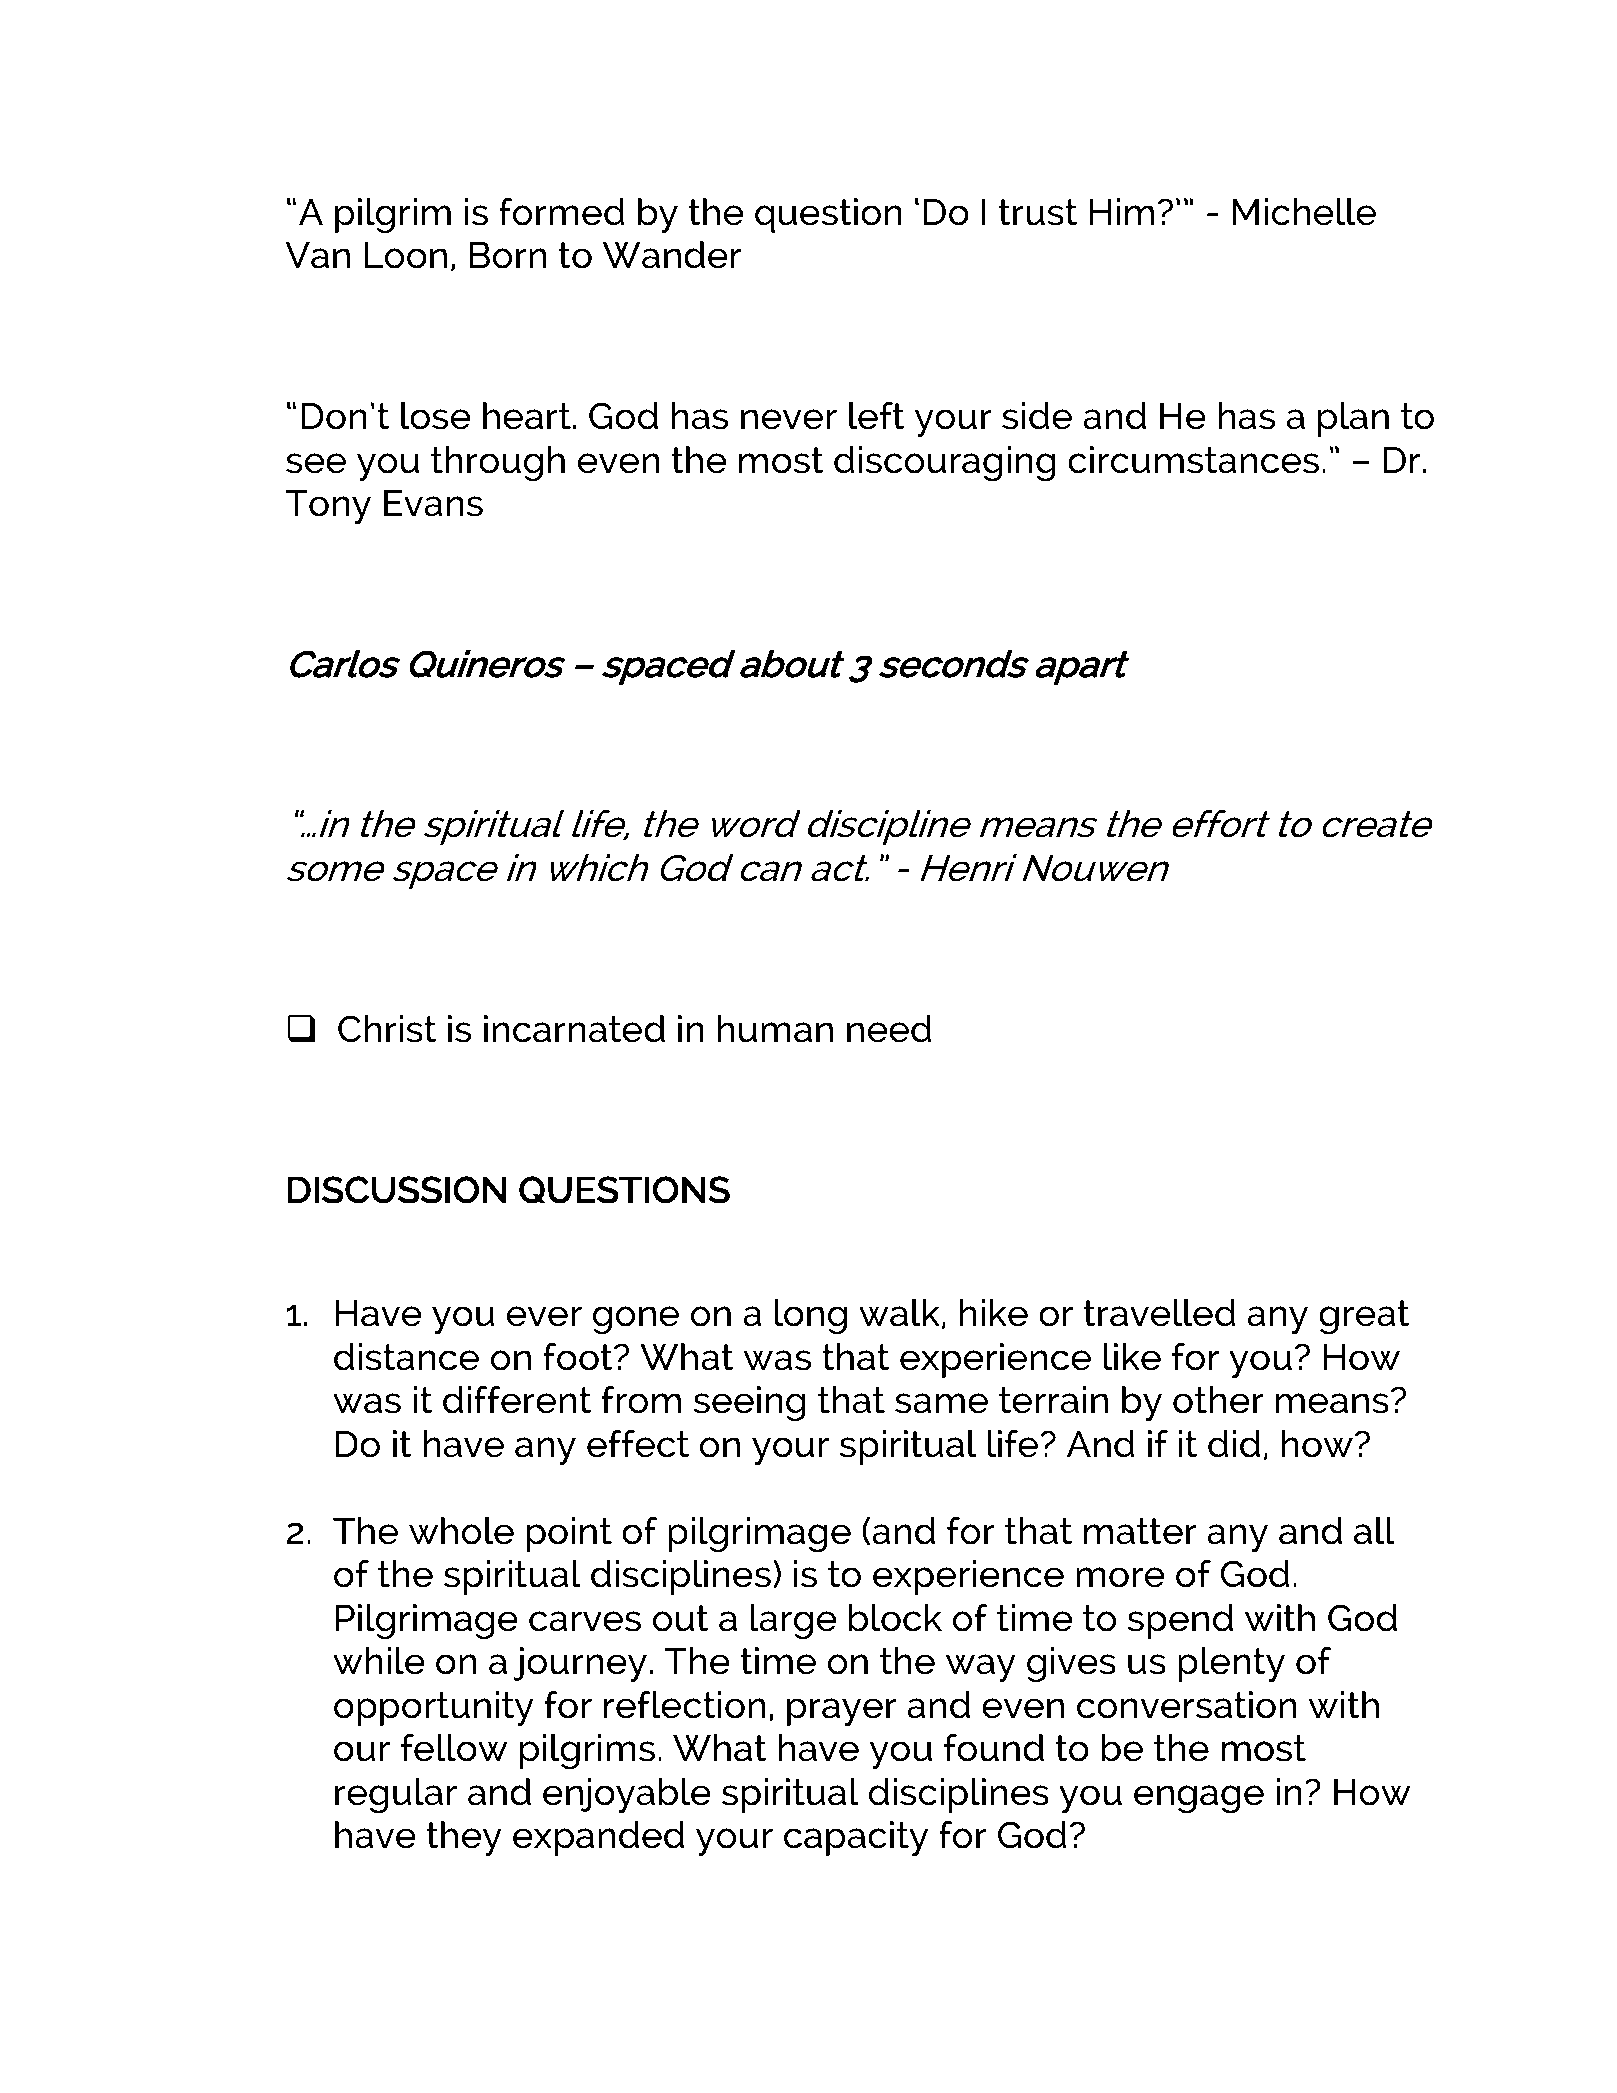 The height and width of the screenshot is (2093, 1617). What do you see at coordinates (454, 1747) in the screenshot?
I see `fellow` at bounding box center [454, 1747].
